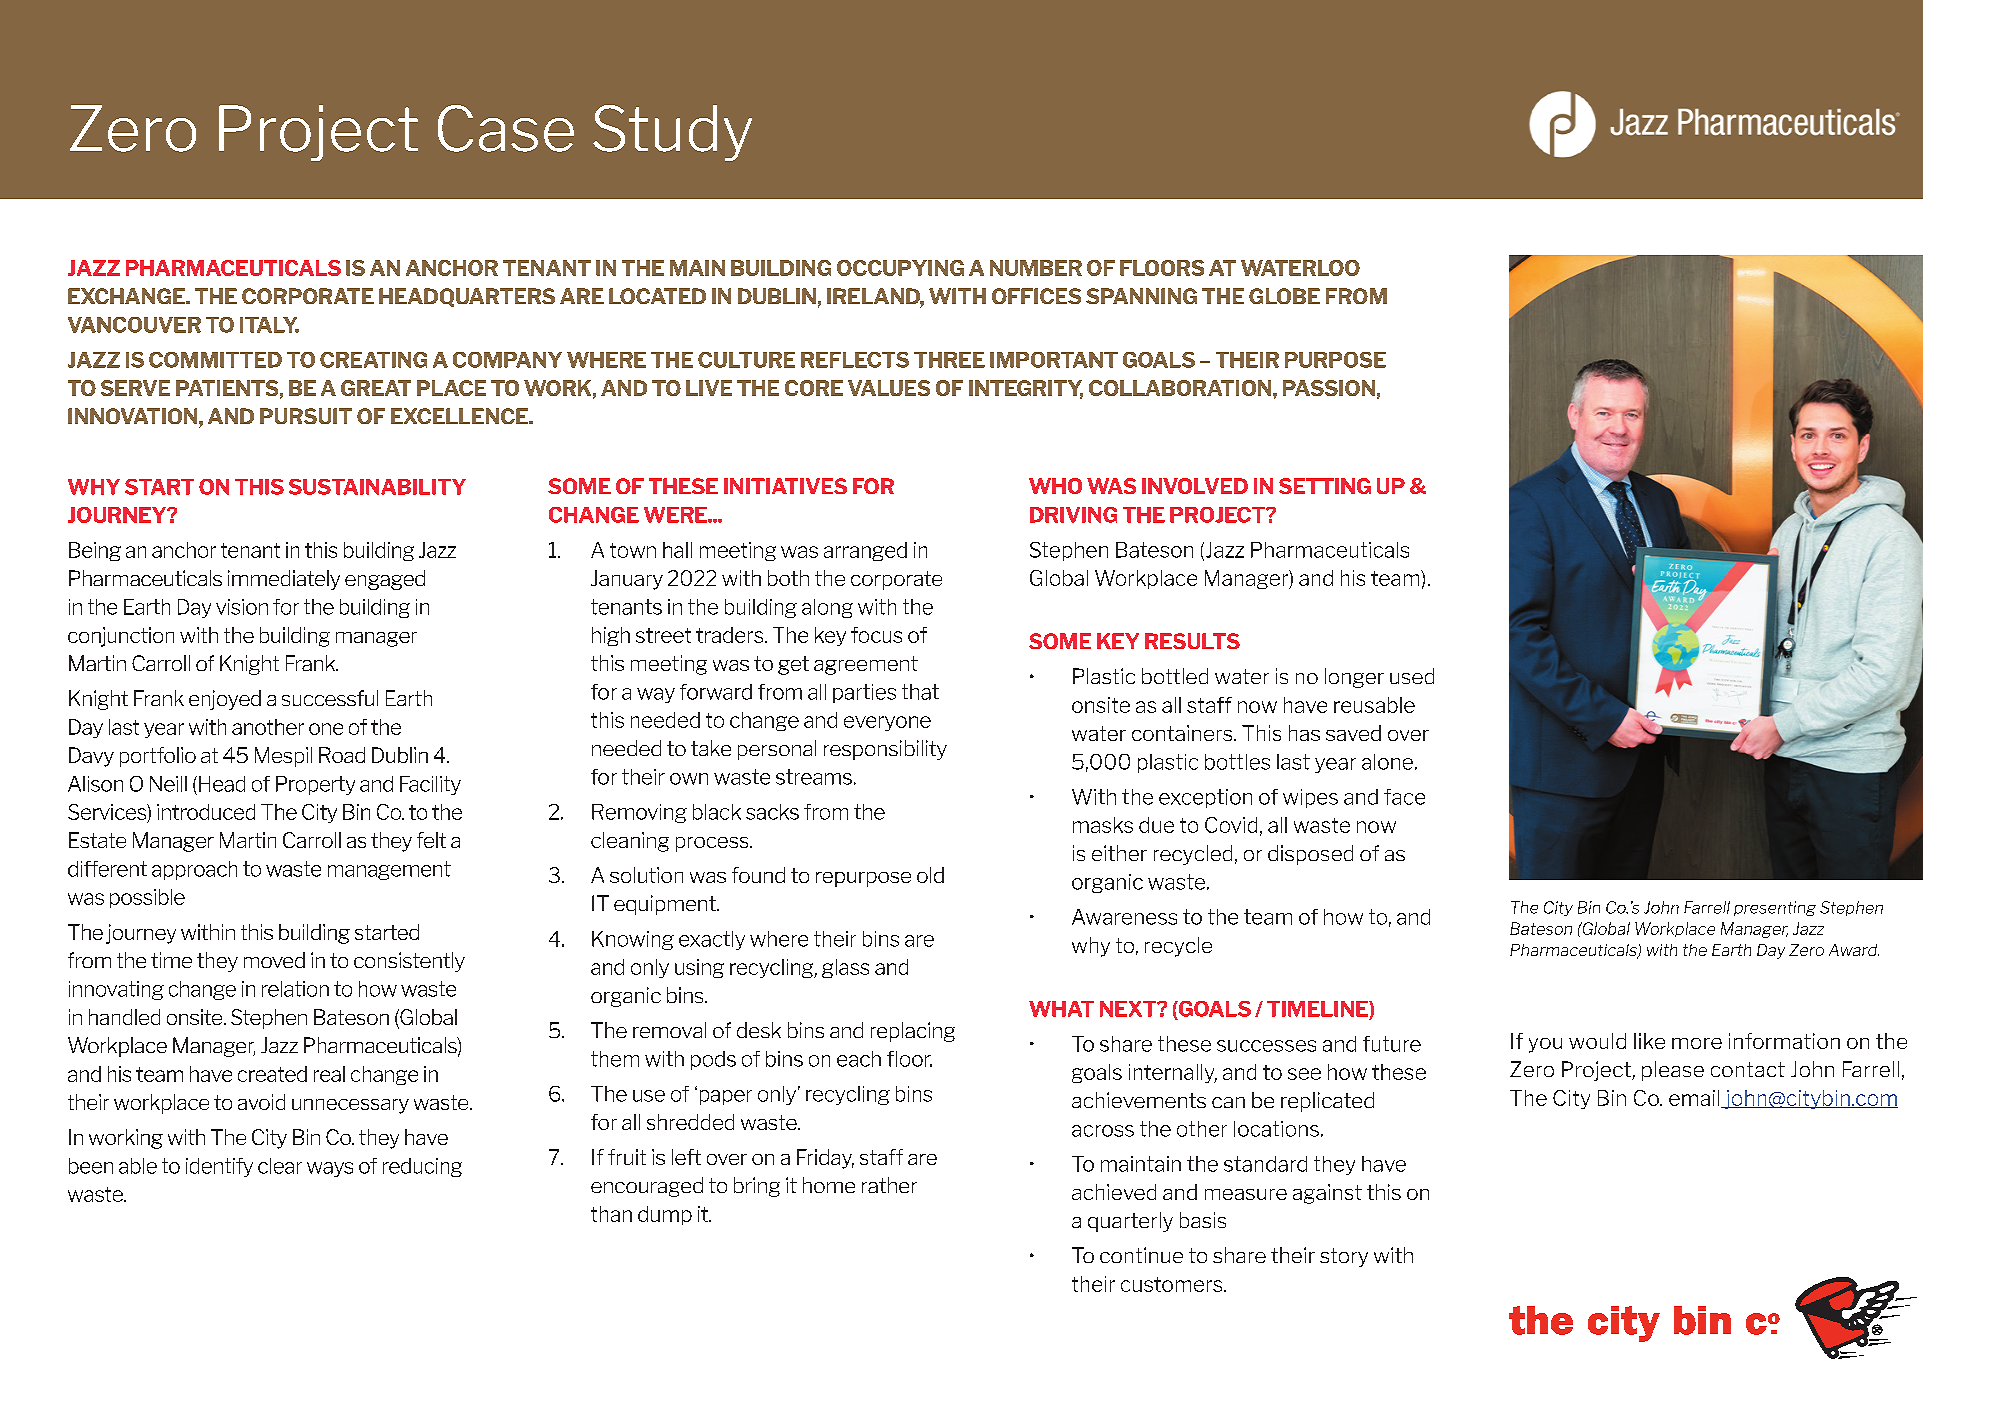  I want to click on DRIVING, so click(1073, 515).
